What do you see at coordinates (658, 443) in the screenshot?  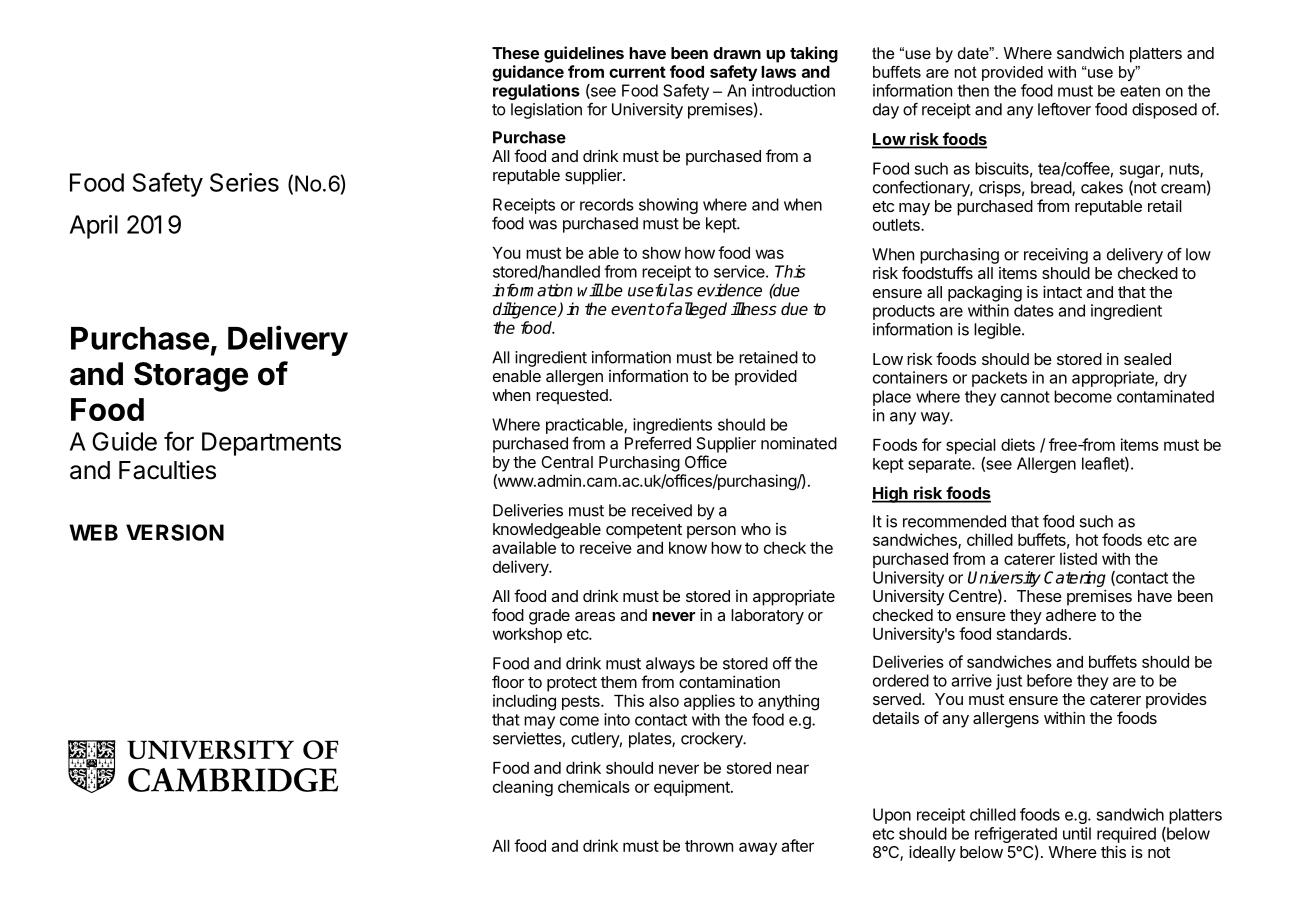 I see `Preferred` at bounding box center [658, 443].
